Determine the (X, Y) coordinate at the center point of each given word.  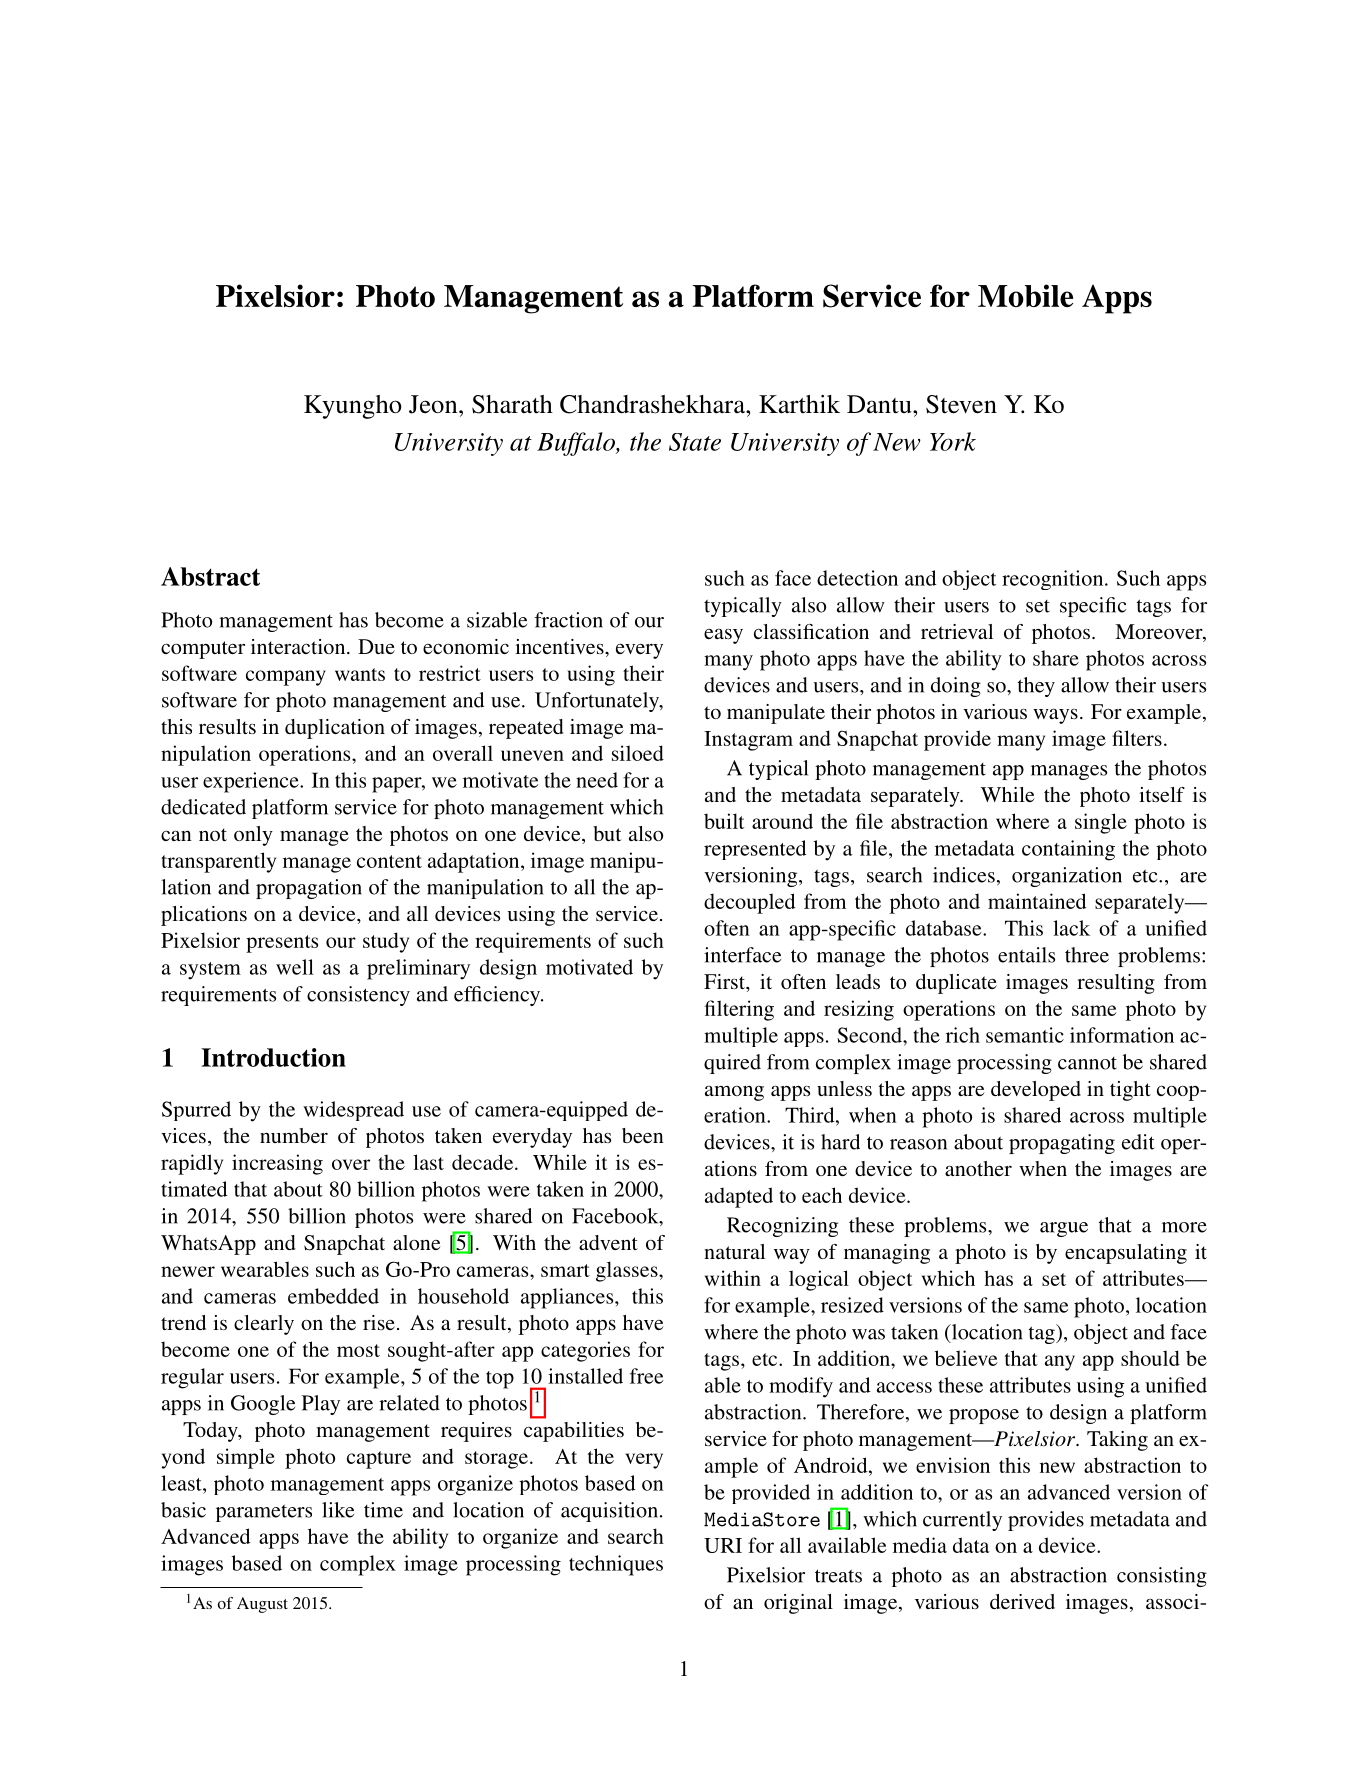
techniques (616, 1565)
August (262, 1605)
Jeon (434, 404)
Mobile (1025, 295)
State (695, 442)
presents (282, 944)
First (725, 981)
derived (1022, 1601)
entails (1026, 955)
